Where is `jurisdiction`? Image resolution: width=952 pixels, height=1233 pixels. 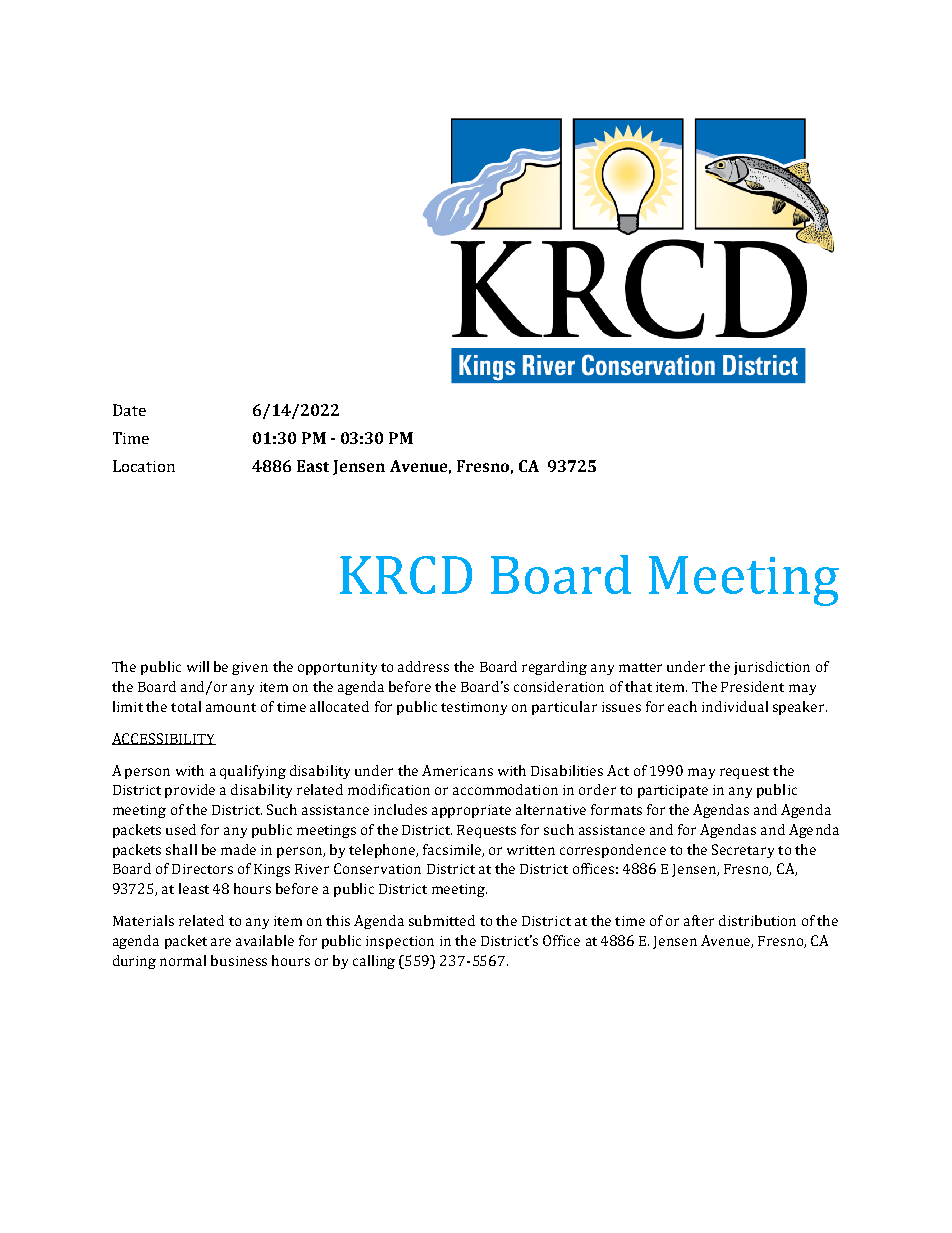
jurisdiction is located at coordinates (772, 668).
